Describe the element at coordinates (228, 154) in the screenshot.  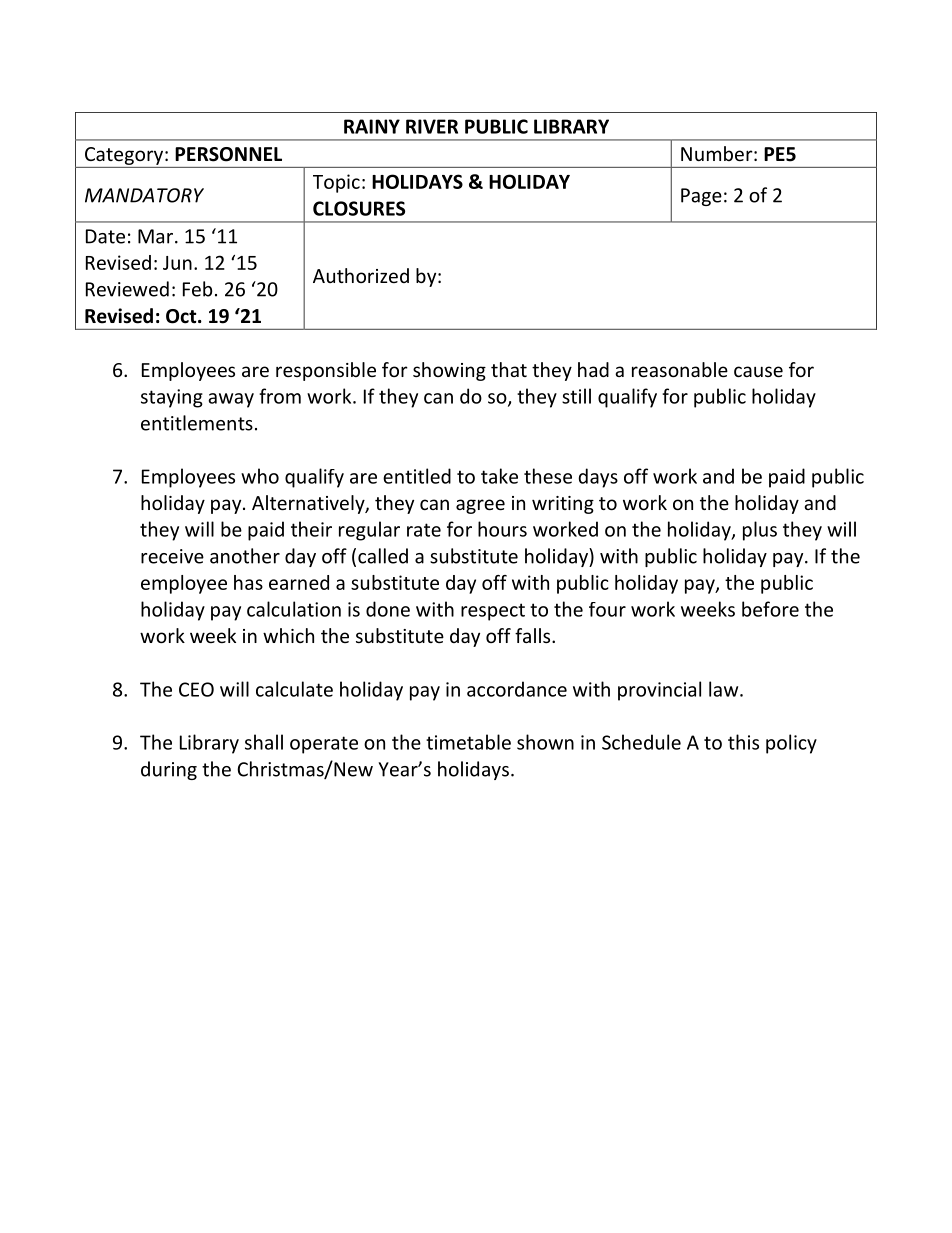
I see `PERSONNEL` at that location.
